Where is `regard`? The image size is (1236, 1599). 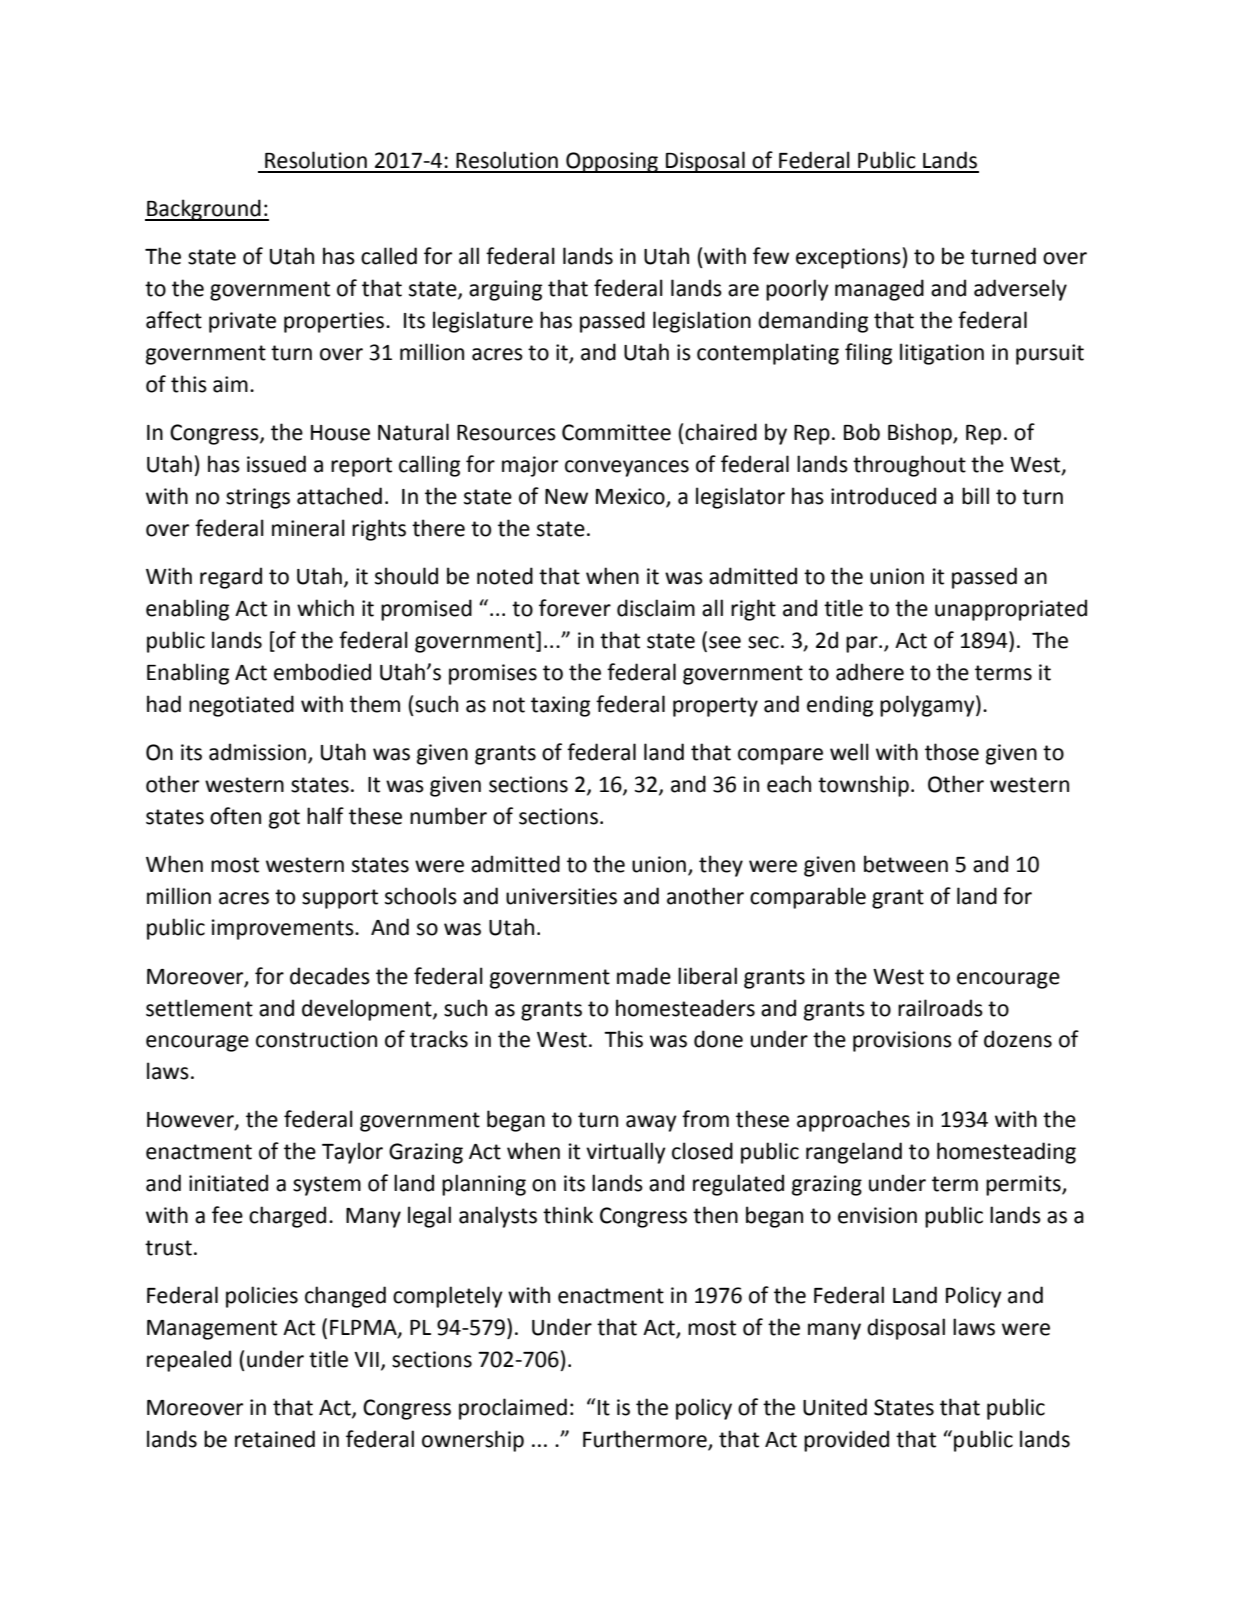 regard is located at coordinates (231, 578).
